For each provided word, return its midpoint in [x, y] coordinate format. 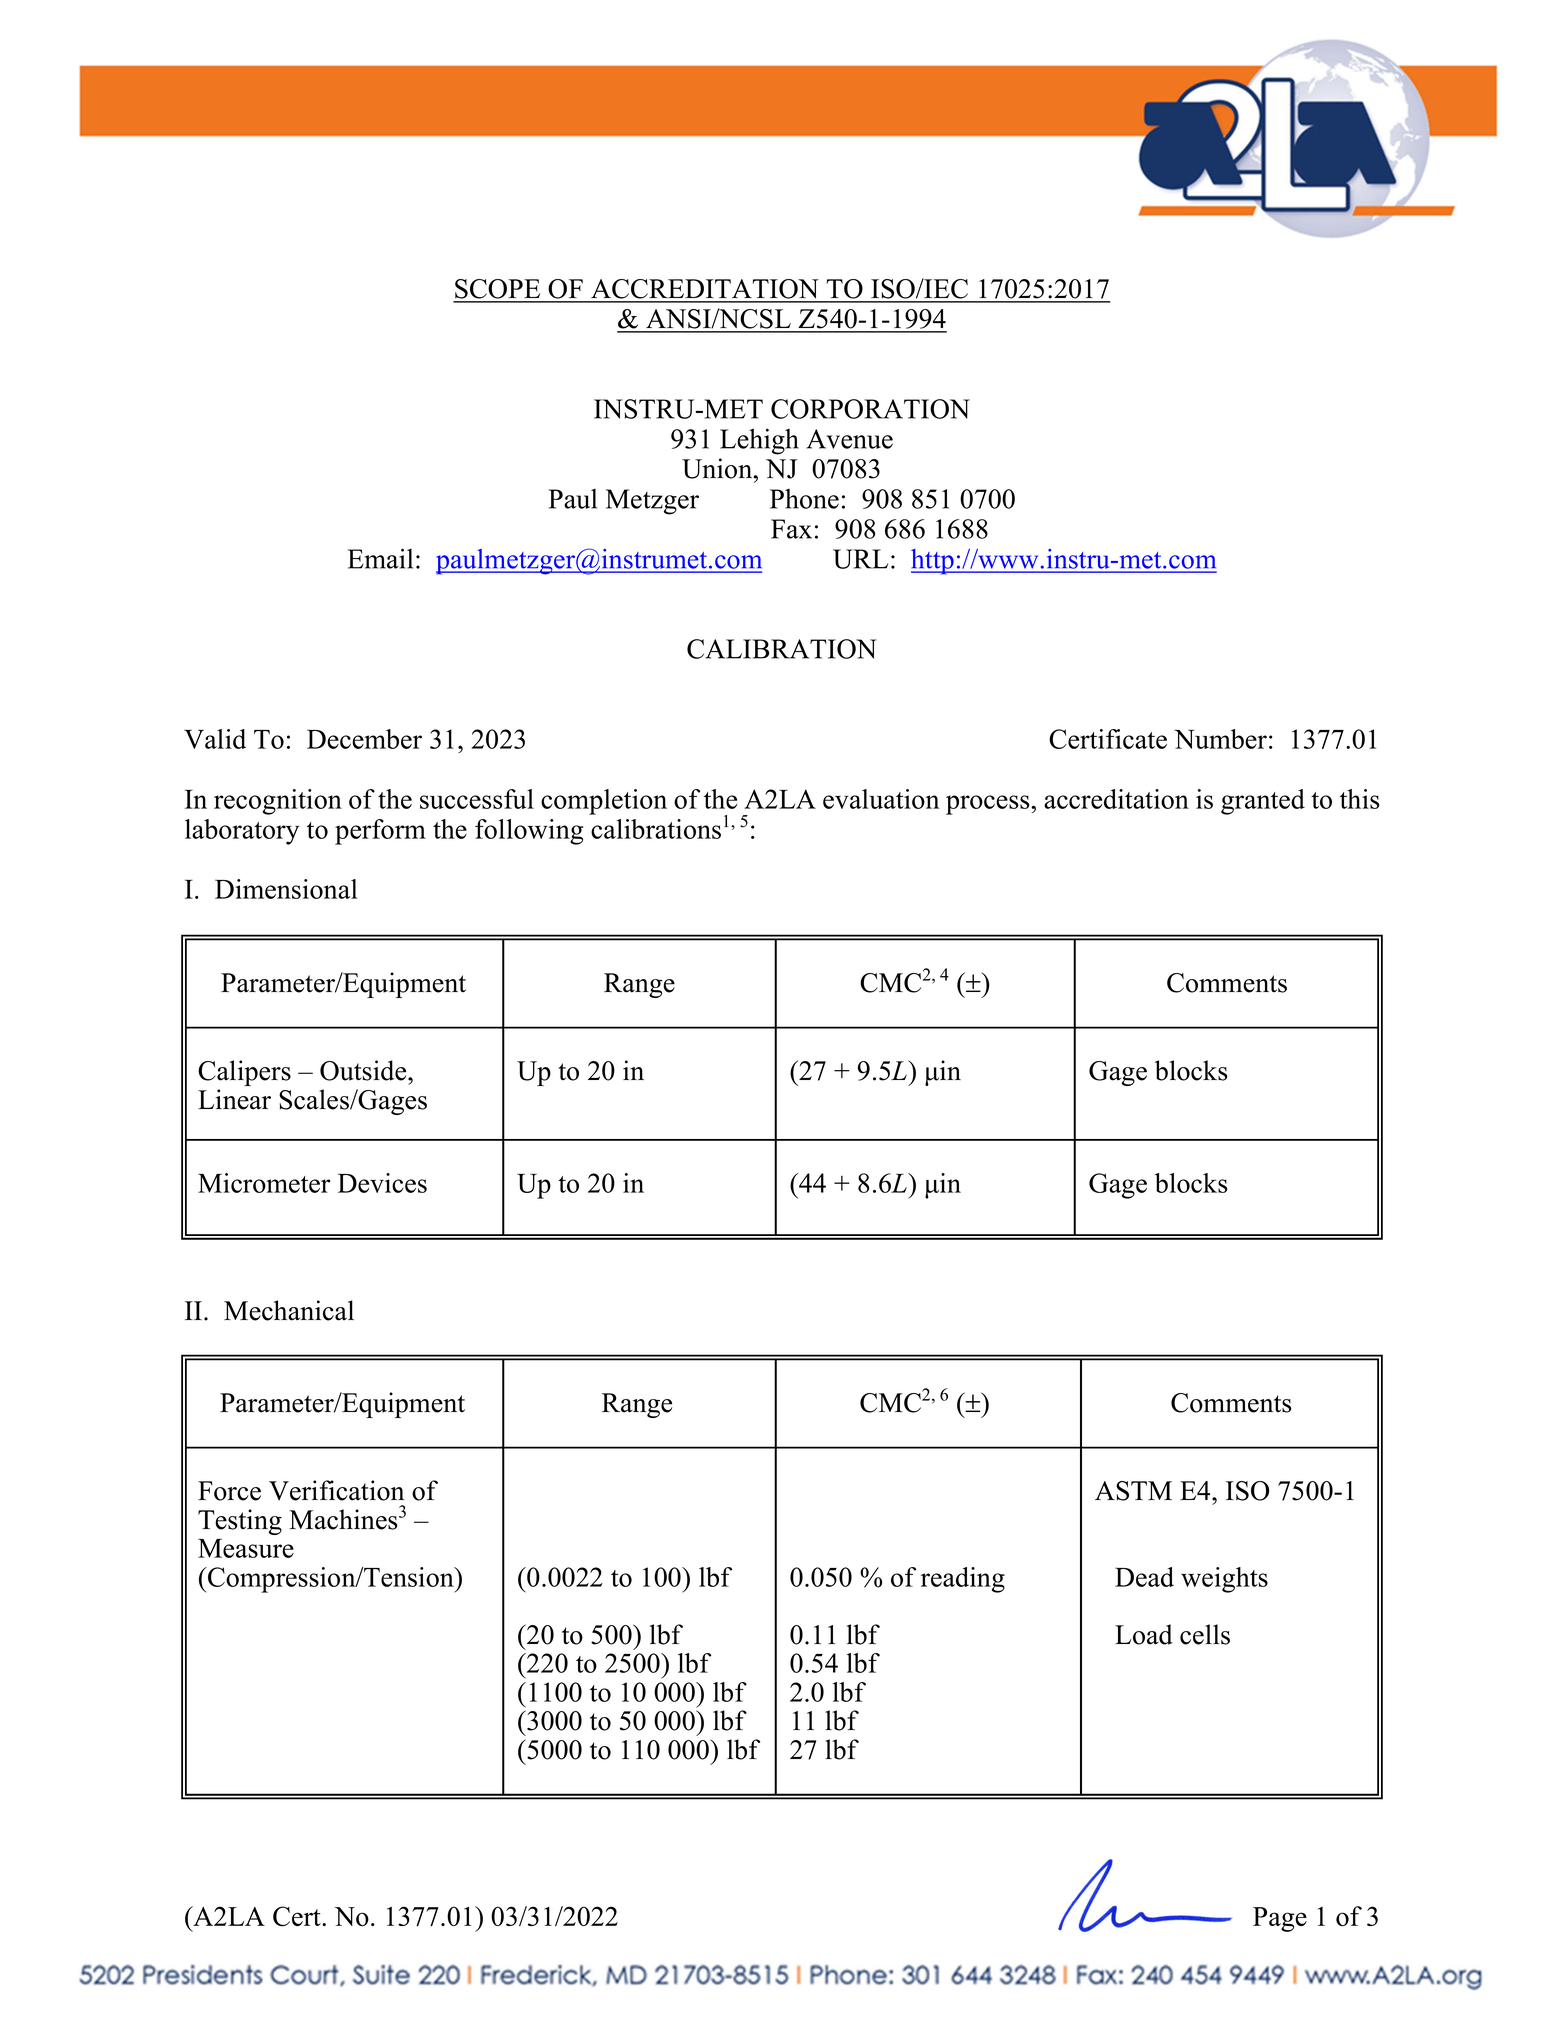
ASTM [1133, 1491]
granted [1263, 802]
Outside [364, 1070]
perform [380, 832]
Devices [382, 1183]
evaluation [881, 799]
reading [963, 1580]
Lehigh [759, 441]
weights [1224, 1580]
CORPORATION [870, 409]
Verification [336, 1490]
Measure [246, 1548]
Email [380, 558]
